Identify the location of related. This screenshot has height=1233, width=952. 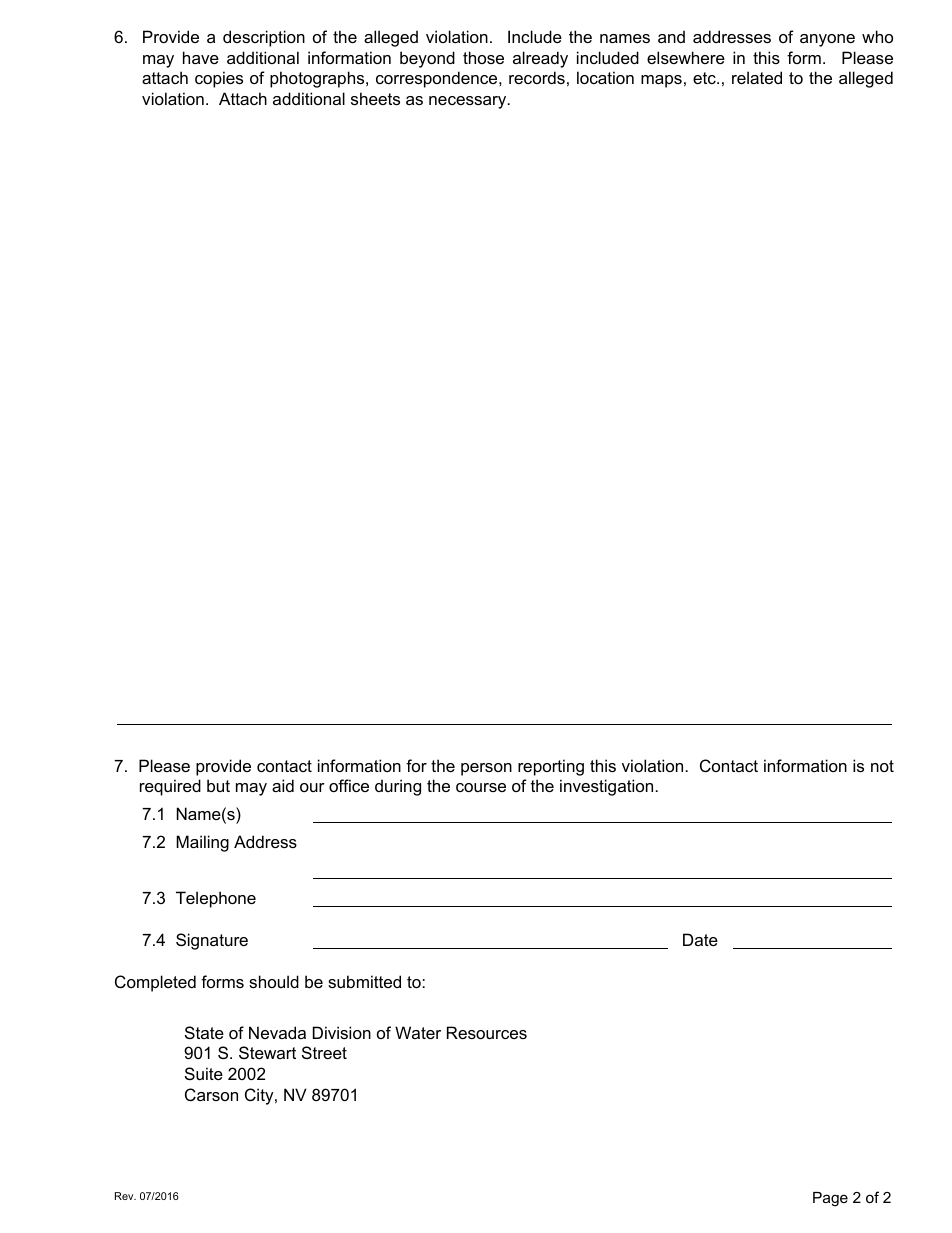
(757, 77).
